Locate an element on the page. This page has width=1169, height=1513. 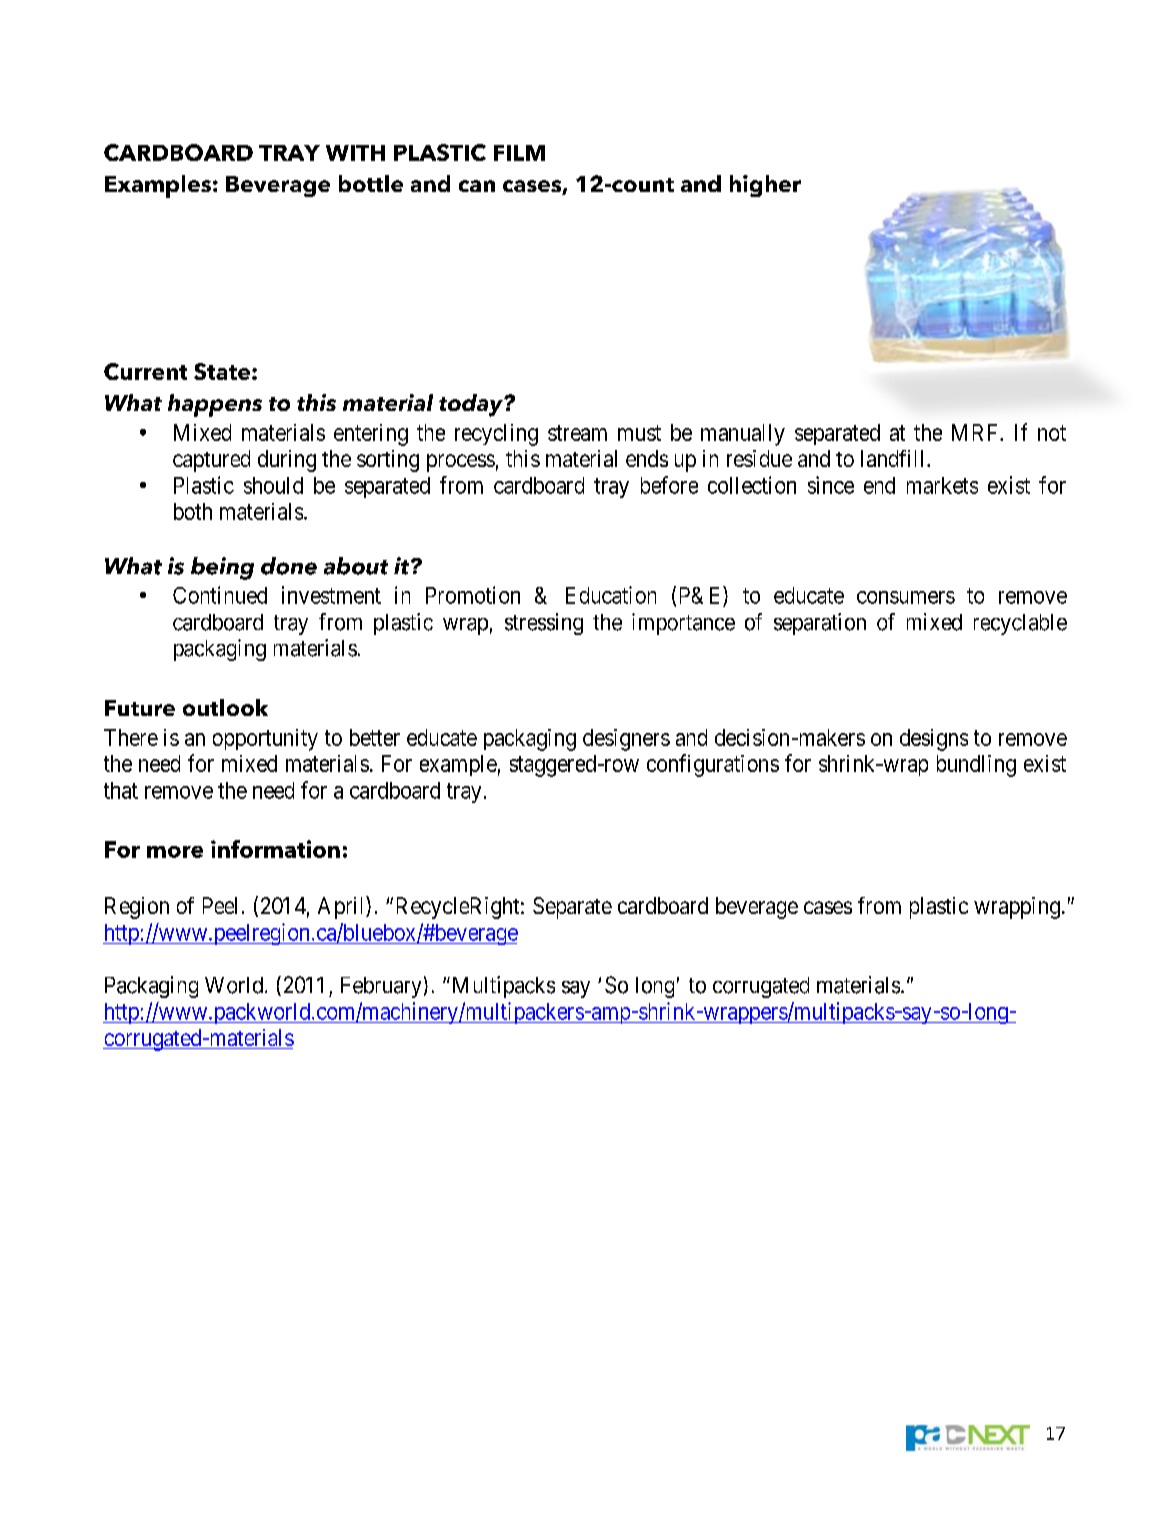
FILM is located at coordinates (519, 153).
